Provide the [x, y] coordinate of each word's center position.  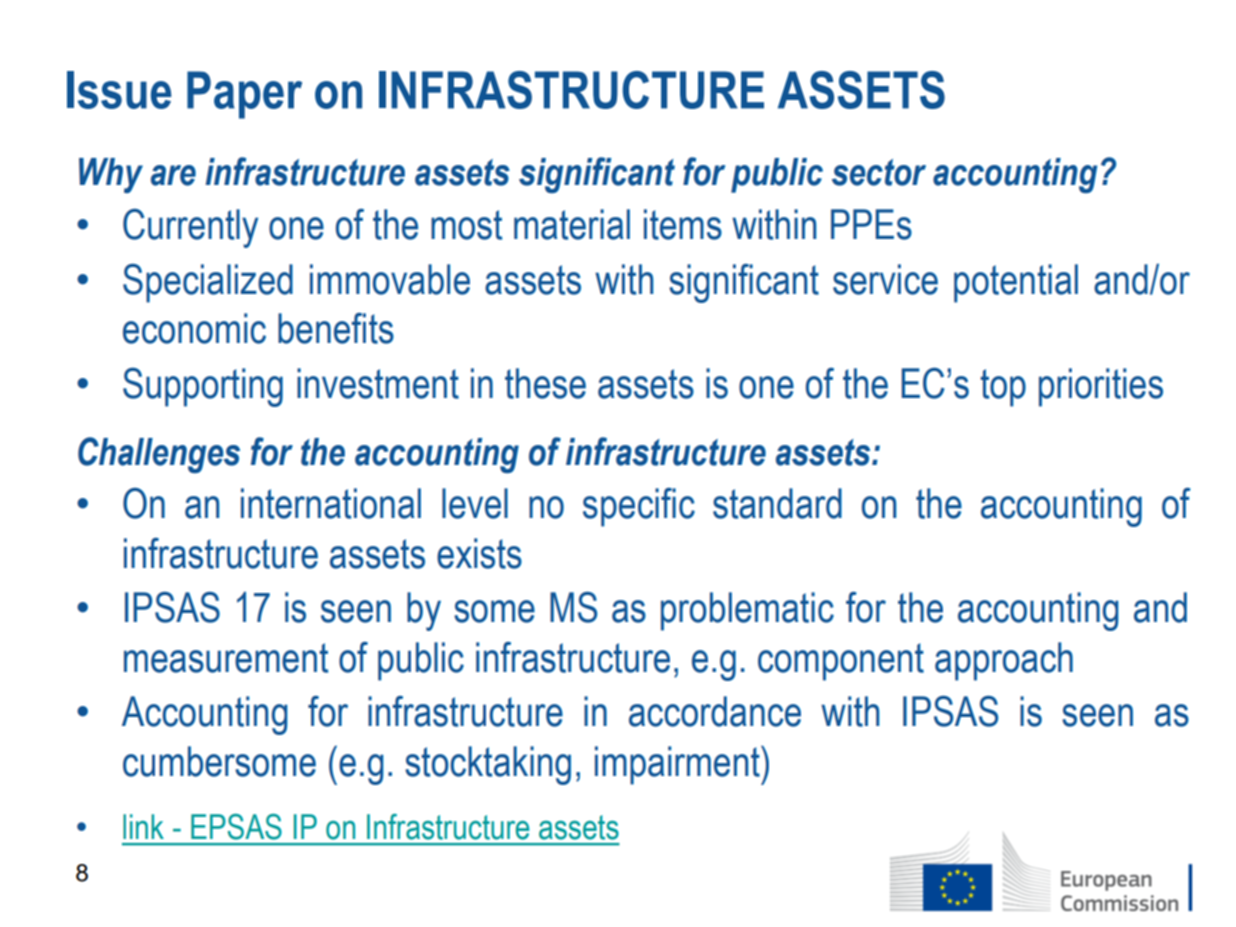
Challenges [159, 455]
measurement [226, 658]
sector [879, 172]
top [1003, 388]
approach [1004, 661]
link [143, 826]
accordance [715, 711]
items [683, 224]
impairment [678, 765]
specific [639, 507]
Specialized [208, 283]
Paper [244, 95]
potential [1016, 283]
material [572, 224]
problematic [747, 611]
